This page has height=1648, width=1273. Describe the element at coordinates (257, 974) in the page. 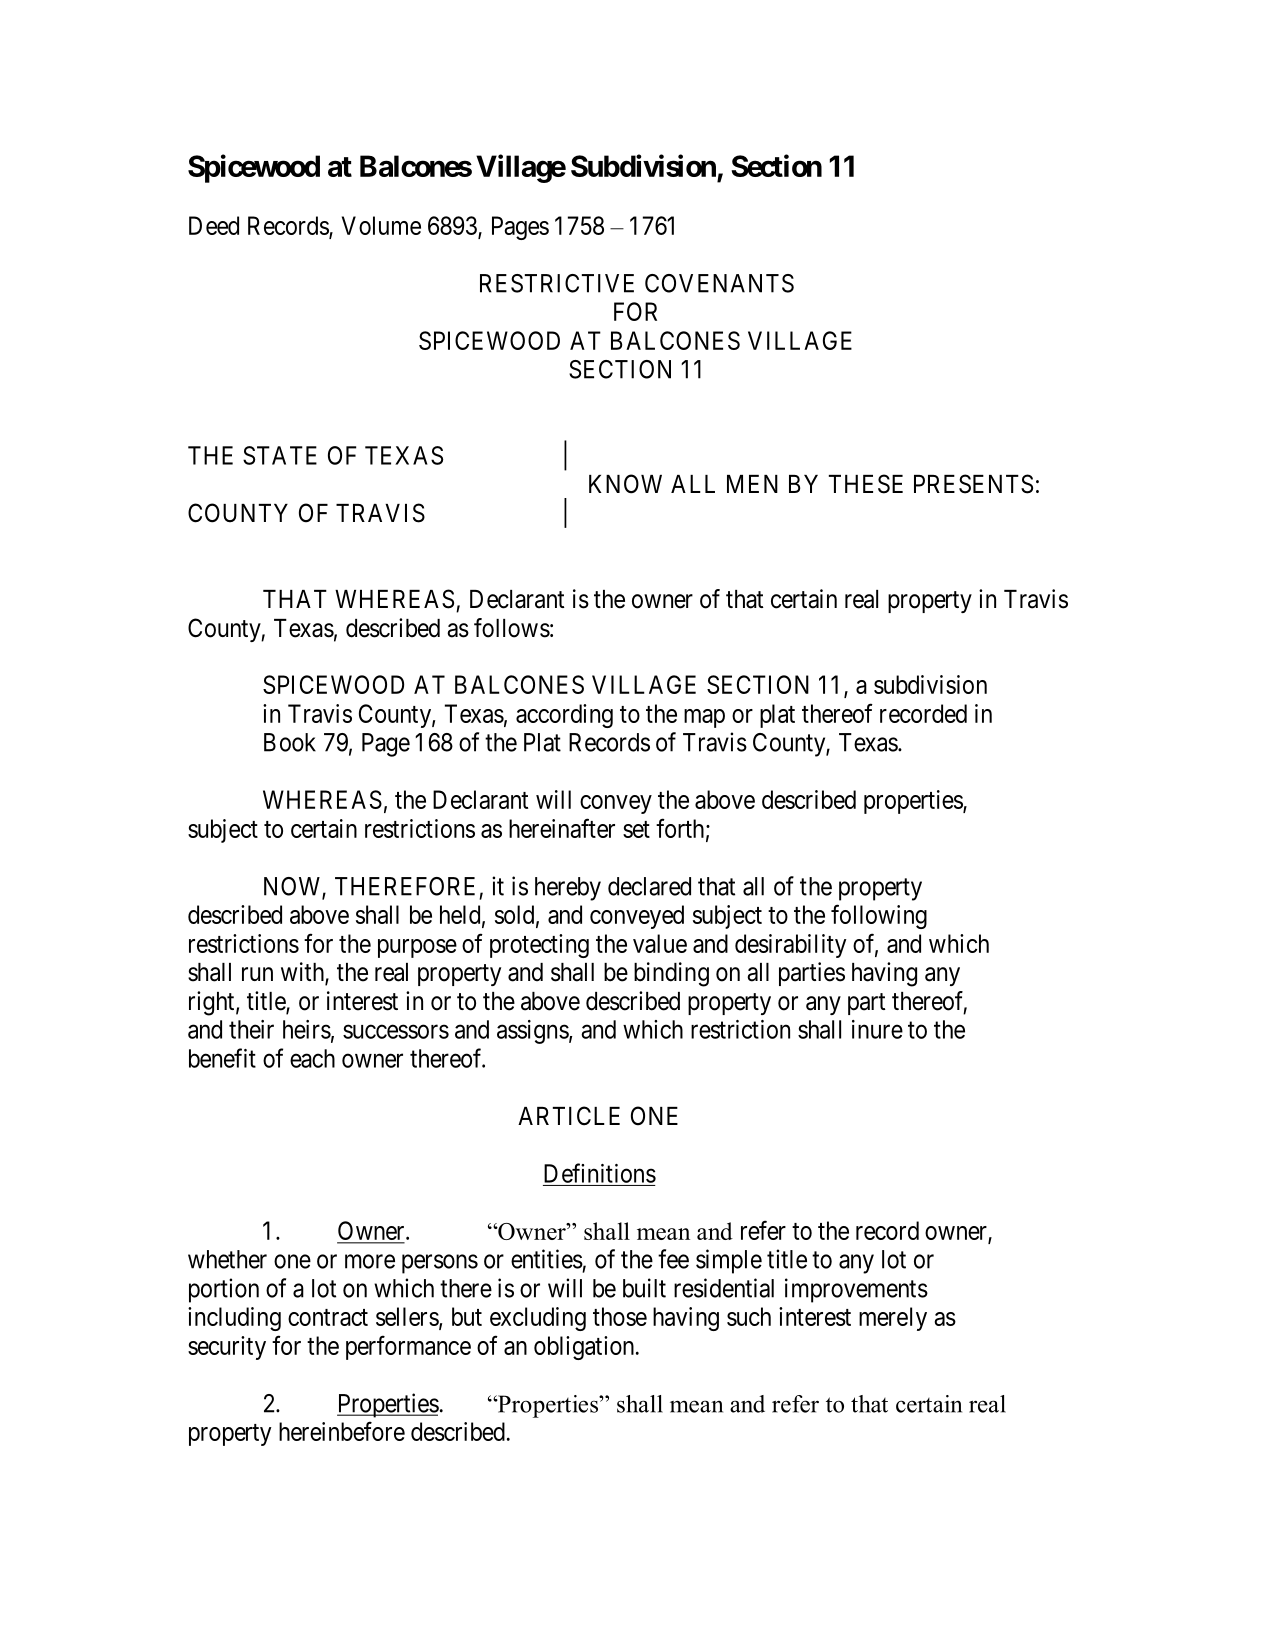

I see `run` at that location.
